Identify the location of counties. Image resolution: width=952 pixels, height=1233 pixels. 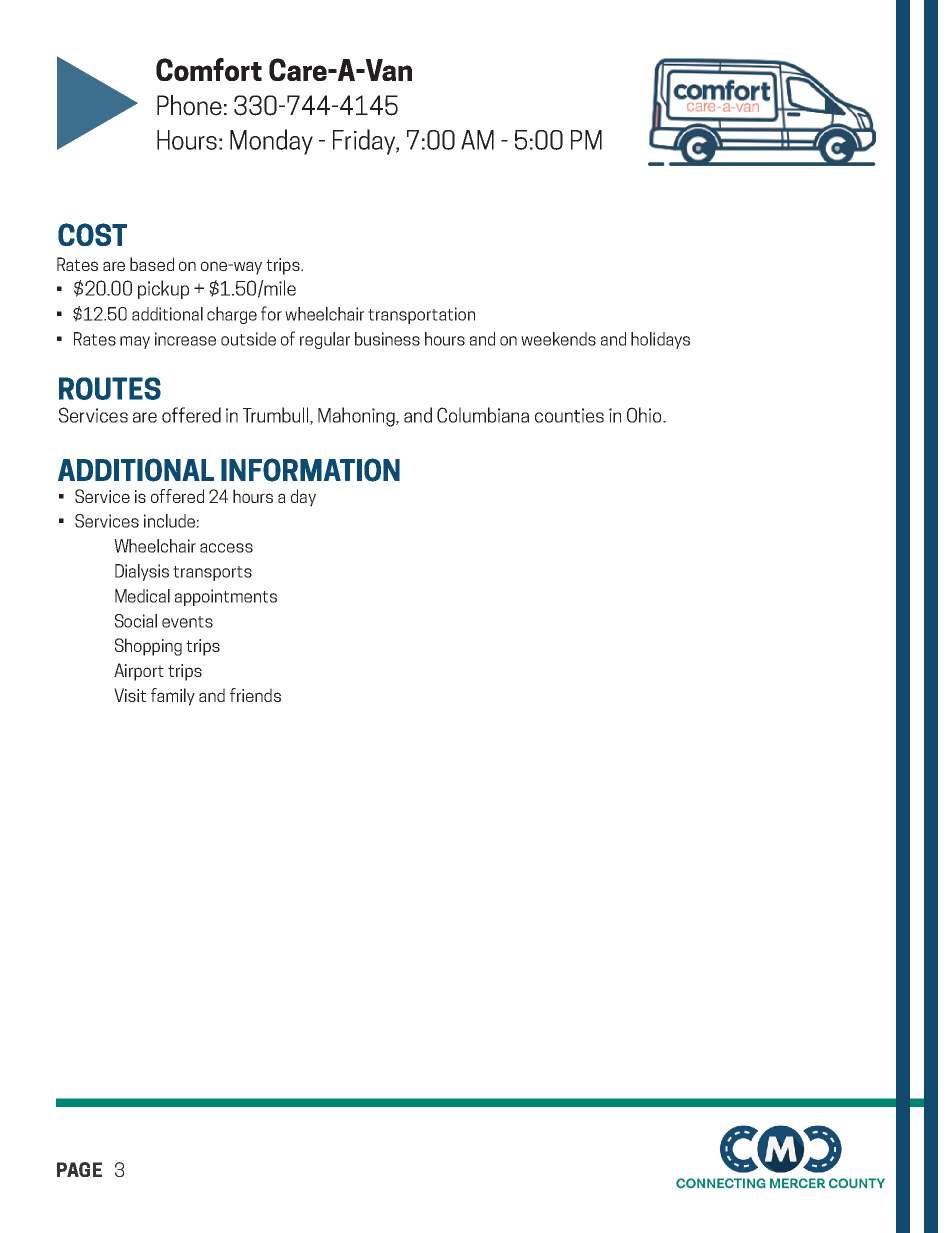
(569, 415).
